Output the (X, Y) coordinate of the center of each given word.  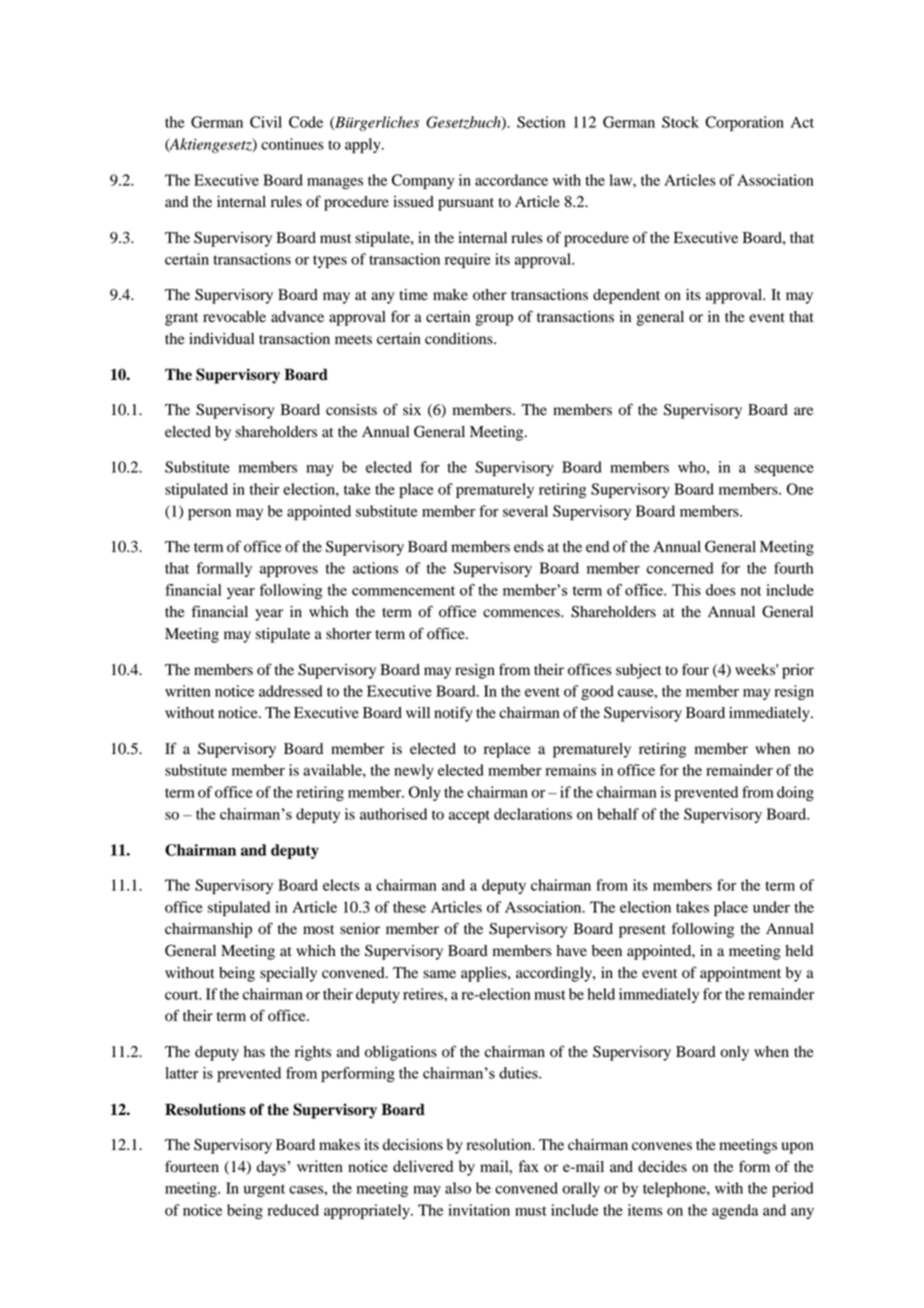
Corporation (744, 123)
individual (221, 339)
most (318, 930)
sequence (784, 470)
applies (485, 974)
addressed (291, 691)
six (412, 409)
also (458, 1188)
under (771, 907)
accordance (511, 180)
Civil (266, 122)
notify (453, 714)
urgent (264, 1190)
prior (798, 671)
